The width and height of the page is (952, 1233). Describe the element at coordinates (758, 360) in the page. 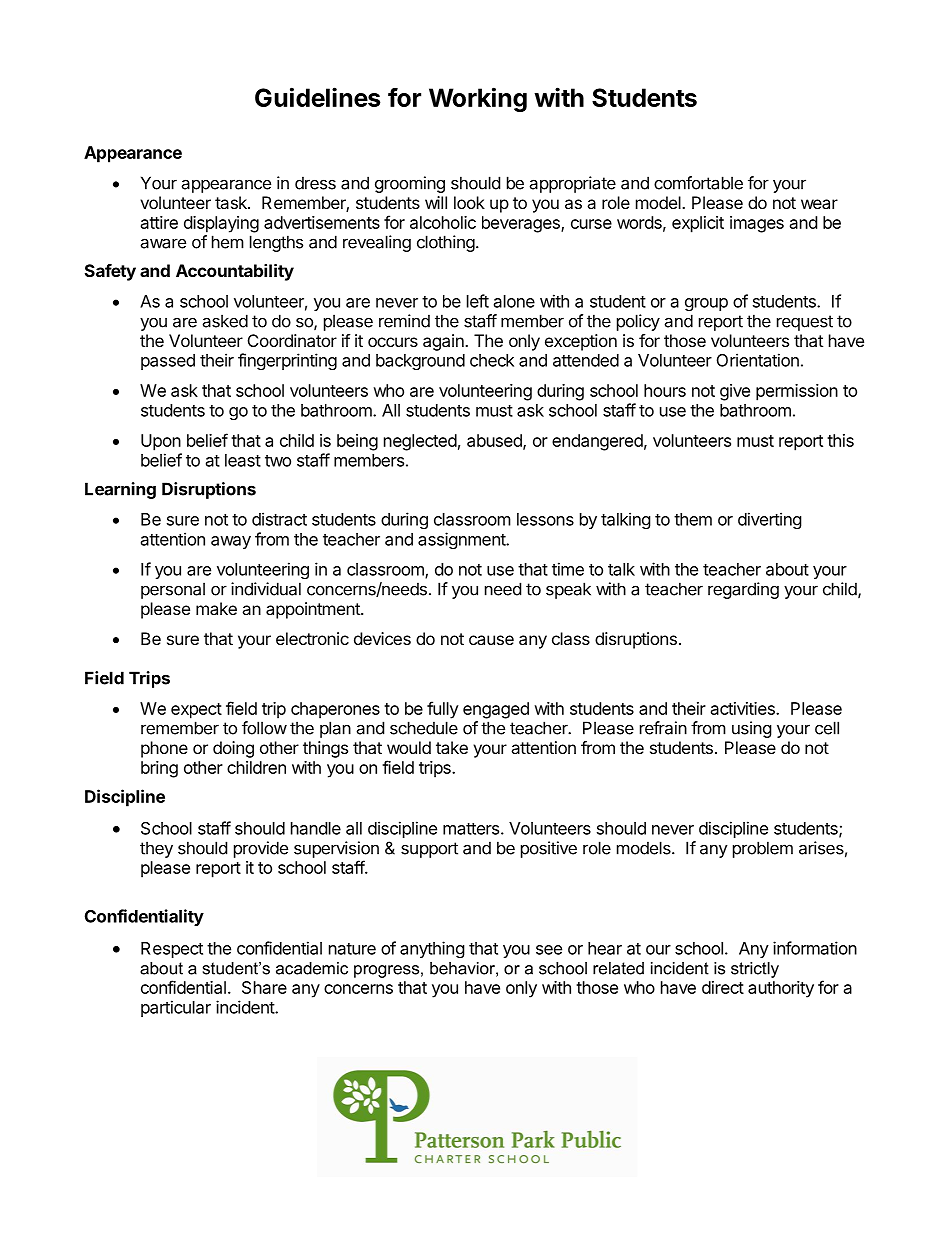

I see `Orientation` at that location.
